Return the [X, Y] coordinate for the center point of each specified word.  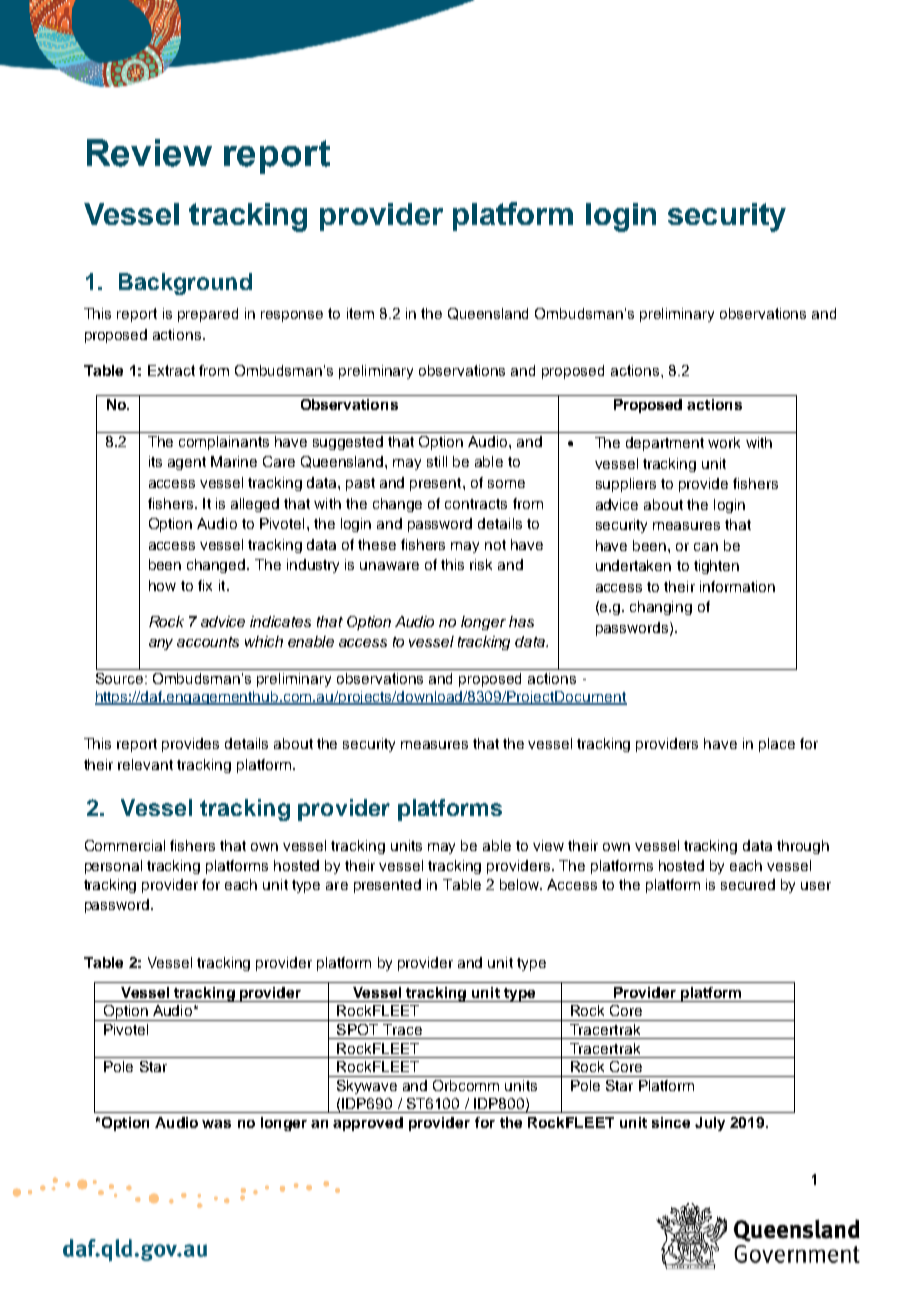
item [360, 313]
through [803, 847]
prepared [208, 315]
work [724, 442]
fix [205, 585]
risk [481, 564]
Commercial [125, 845]
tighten [716, 567]
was [216, 1124]
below [521, 884]
